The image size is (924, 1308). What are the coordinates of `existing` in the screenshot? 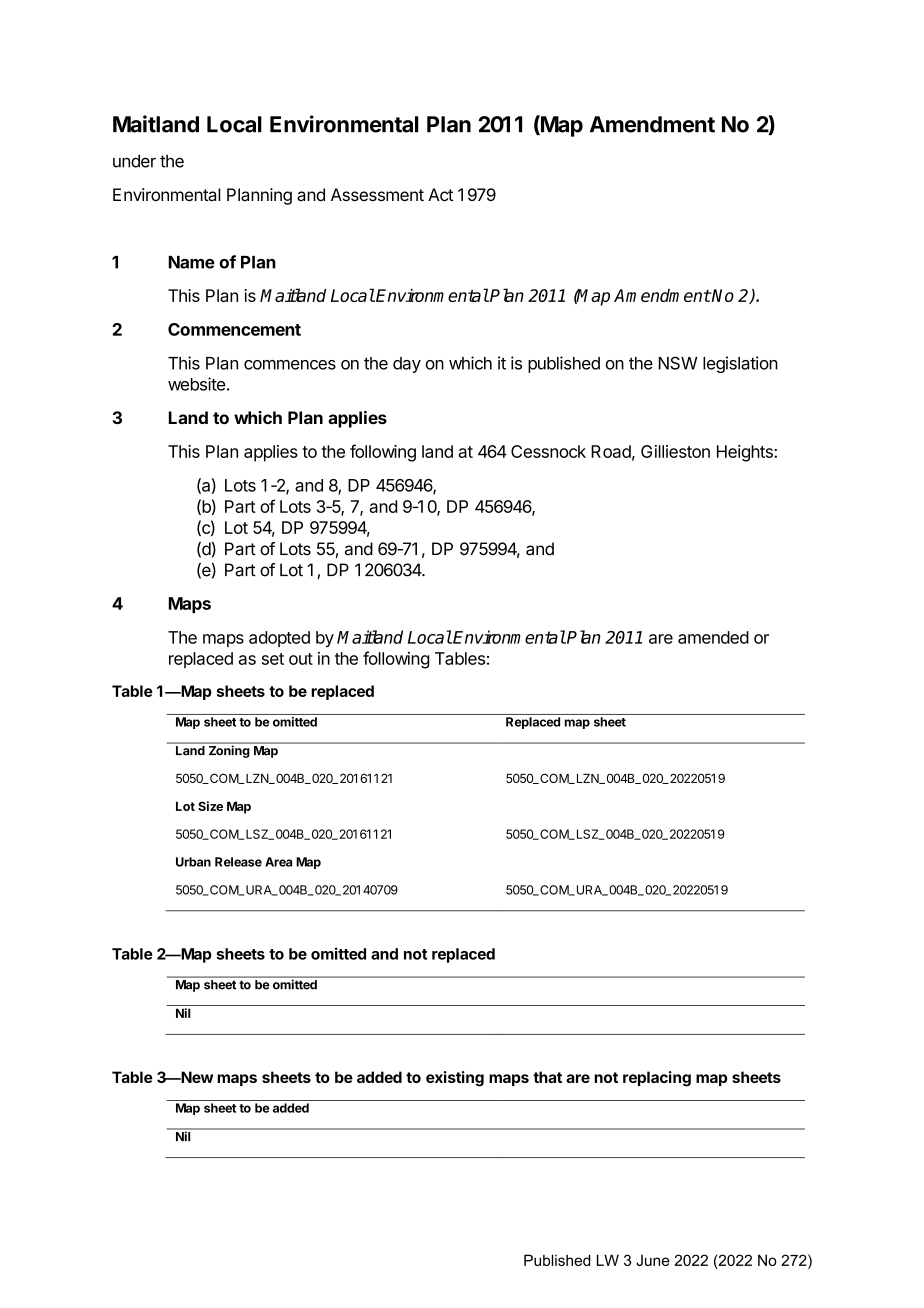 It's located at (455, 1079).
